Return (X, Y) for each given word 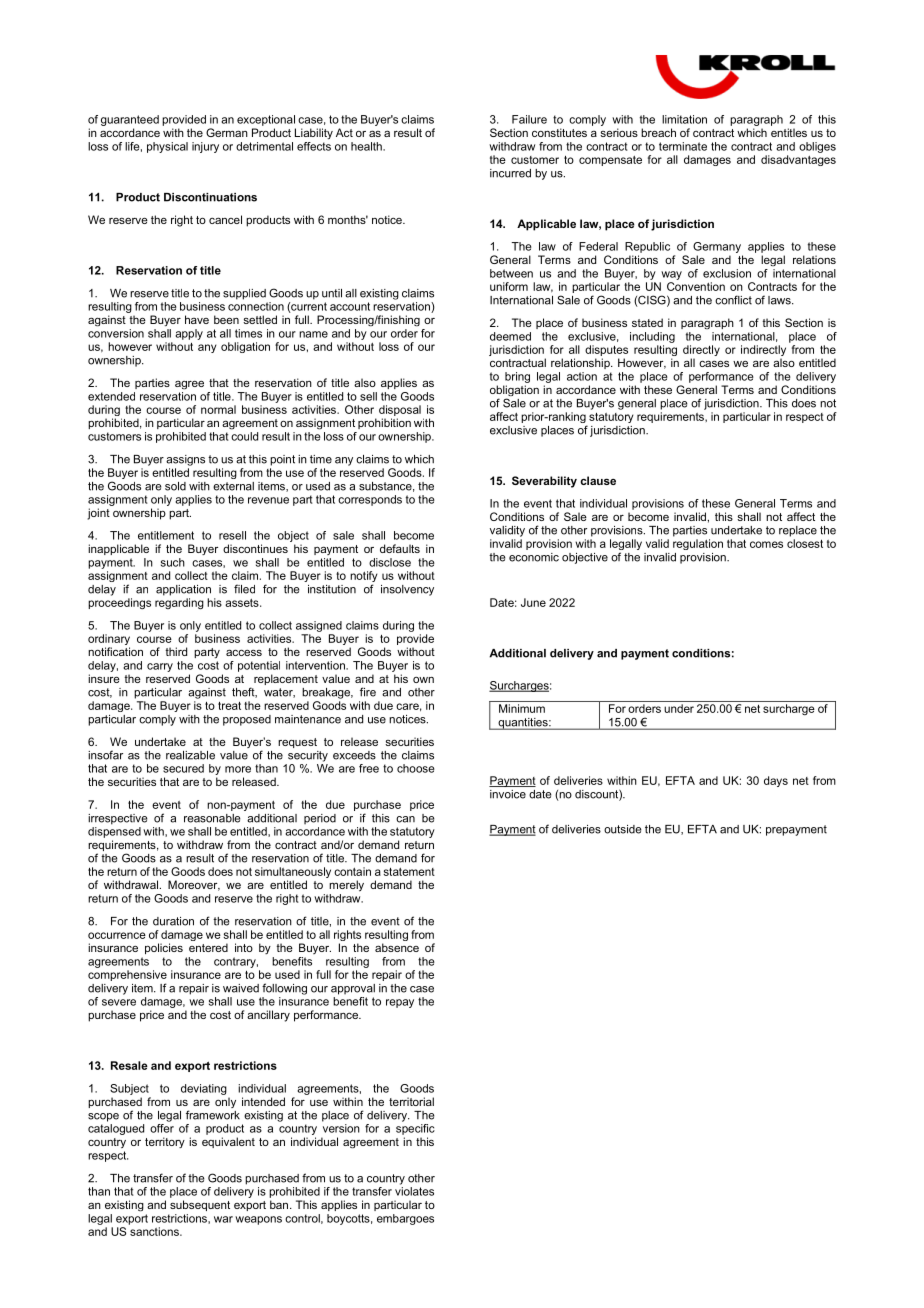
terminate (683, 146)
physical (167, 147)
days (776, 781)
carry (160, 667)
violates (414, 1191)
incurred (510, 173)
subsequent (200, 1205)
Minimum (522, 708)
